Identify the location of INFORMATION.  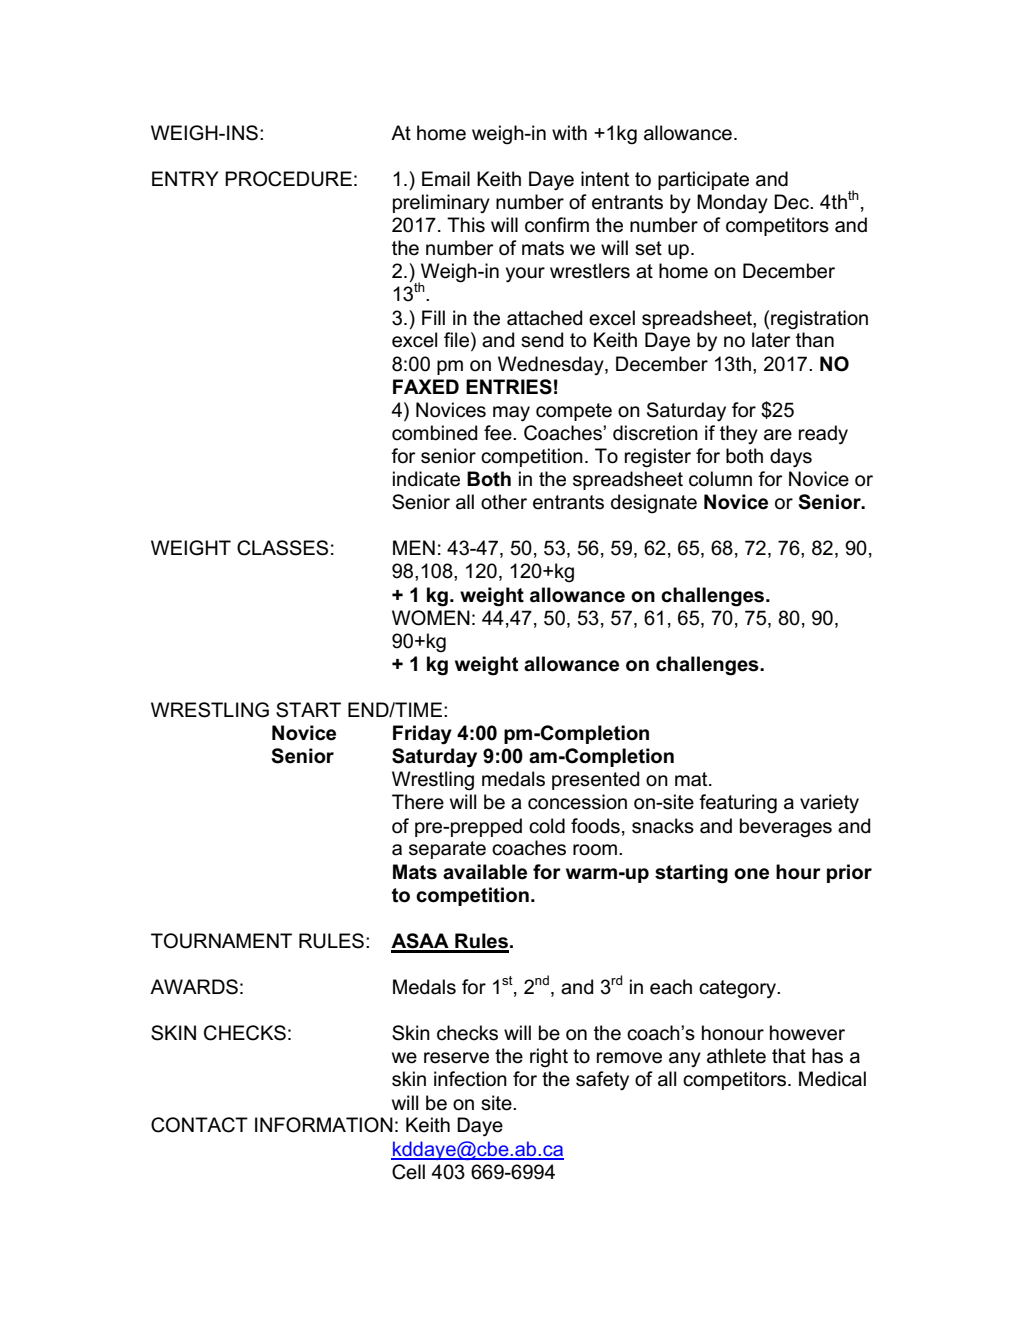
(324, 1125).
